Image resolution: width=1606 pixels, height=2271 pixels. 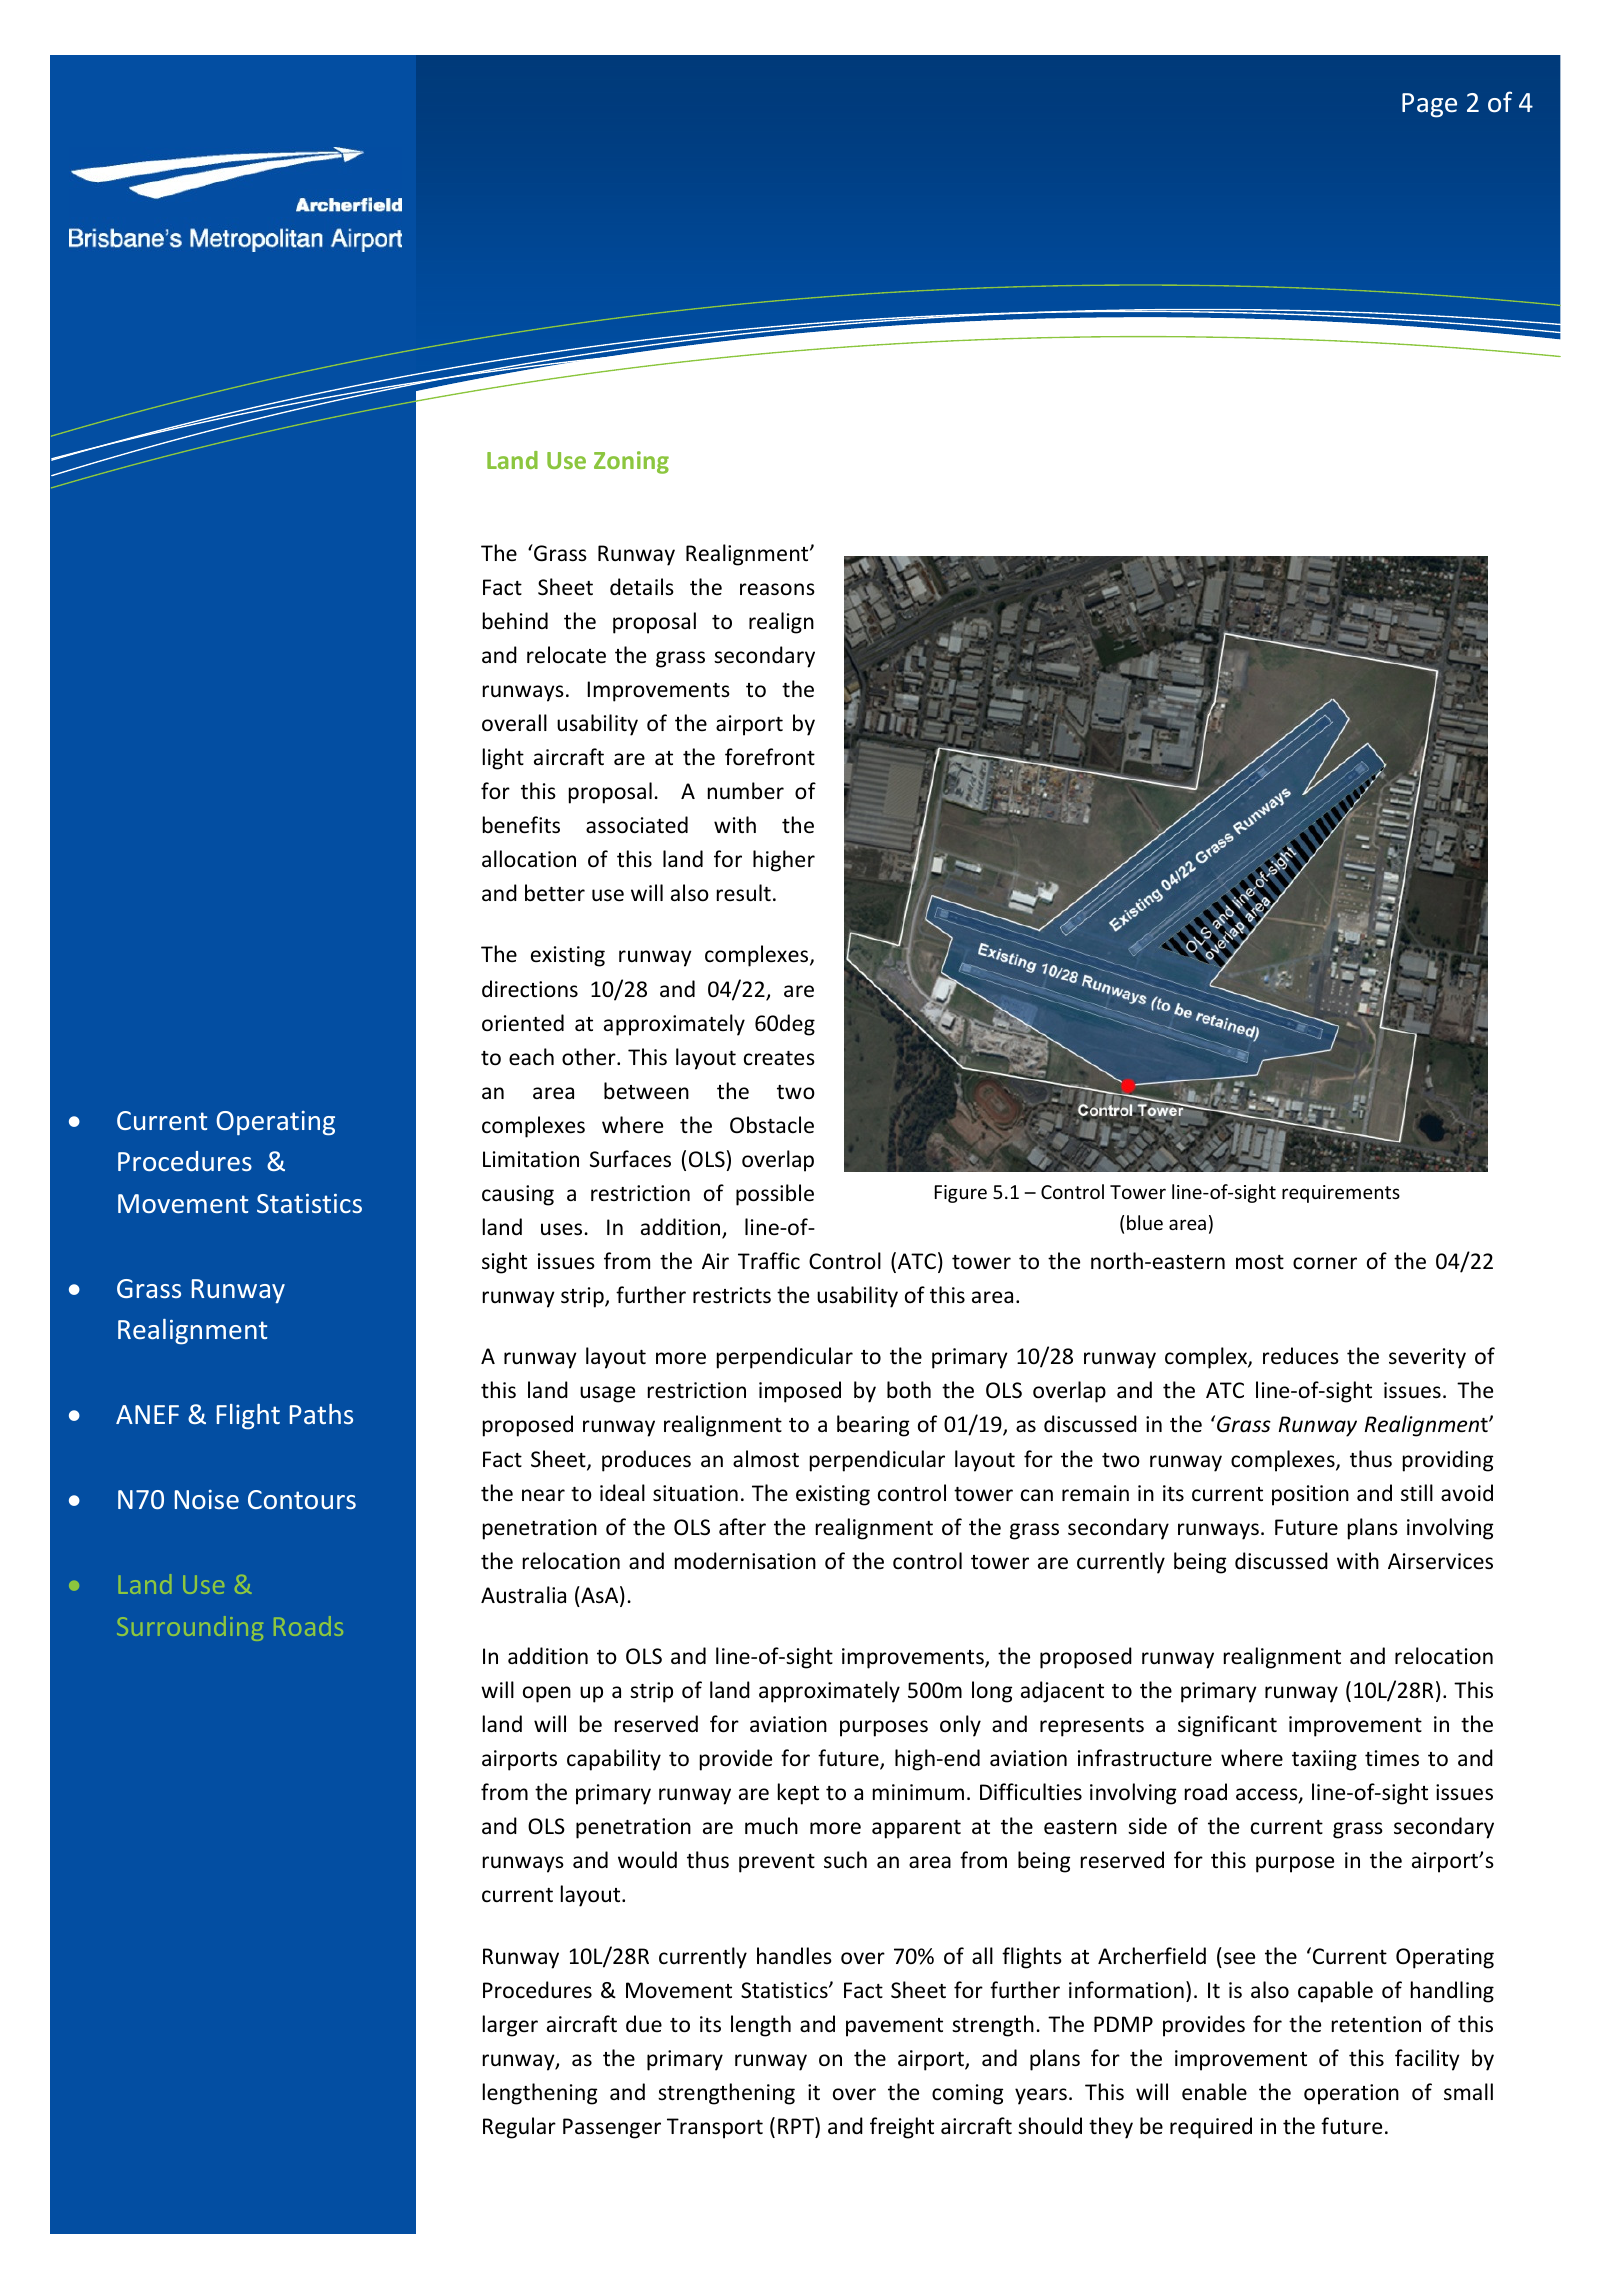 What do you see at coordinates (1351, 2094) in the screenshot?
I see `operation` at bounding box center [1351, 2094].
